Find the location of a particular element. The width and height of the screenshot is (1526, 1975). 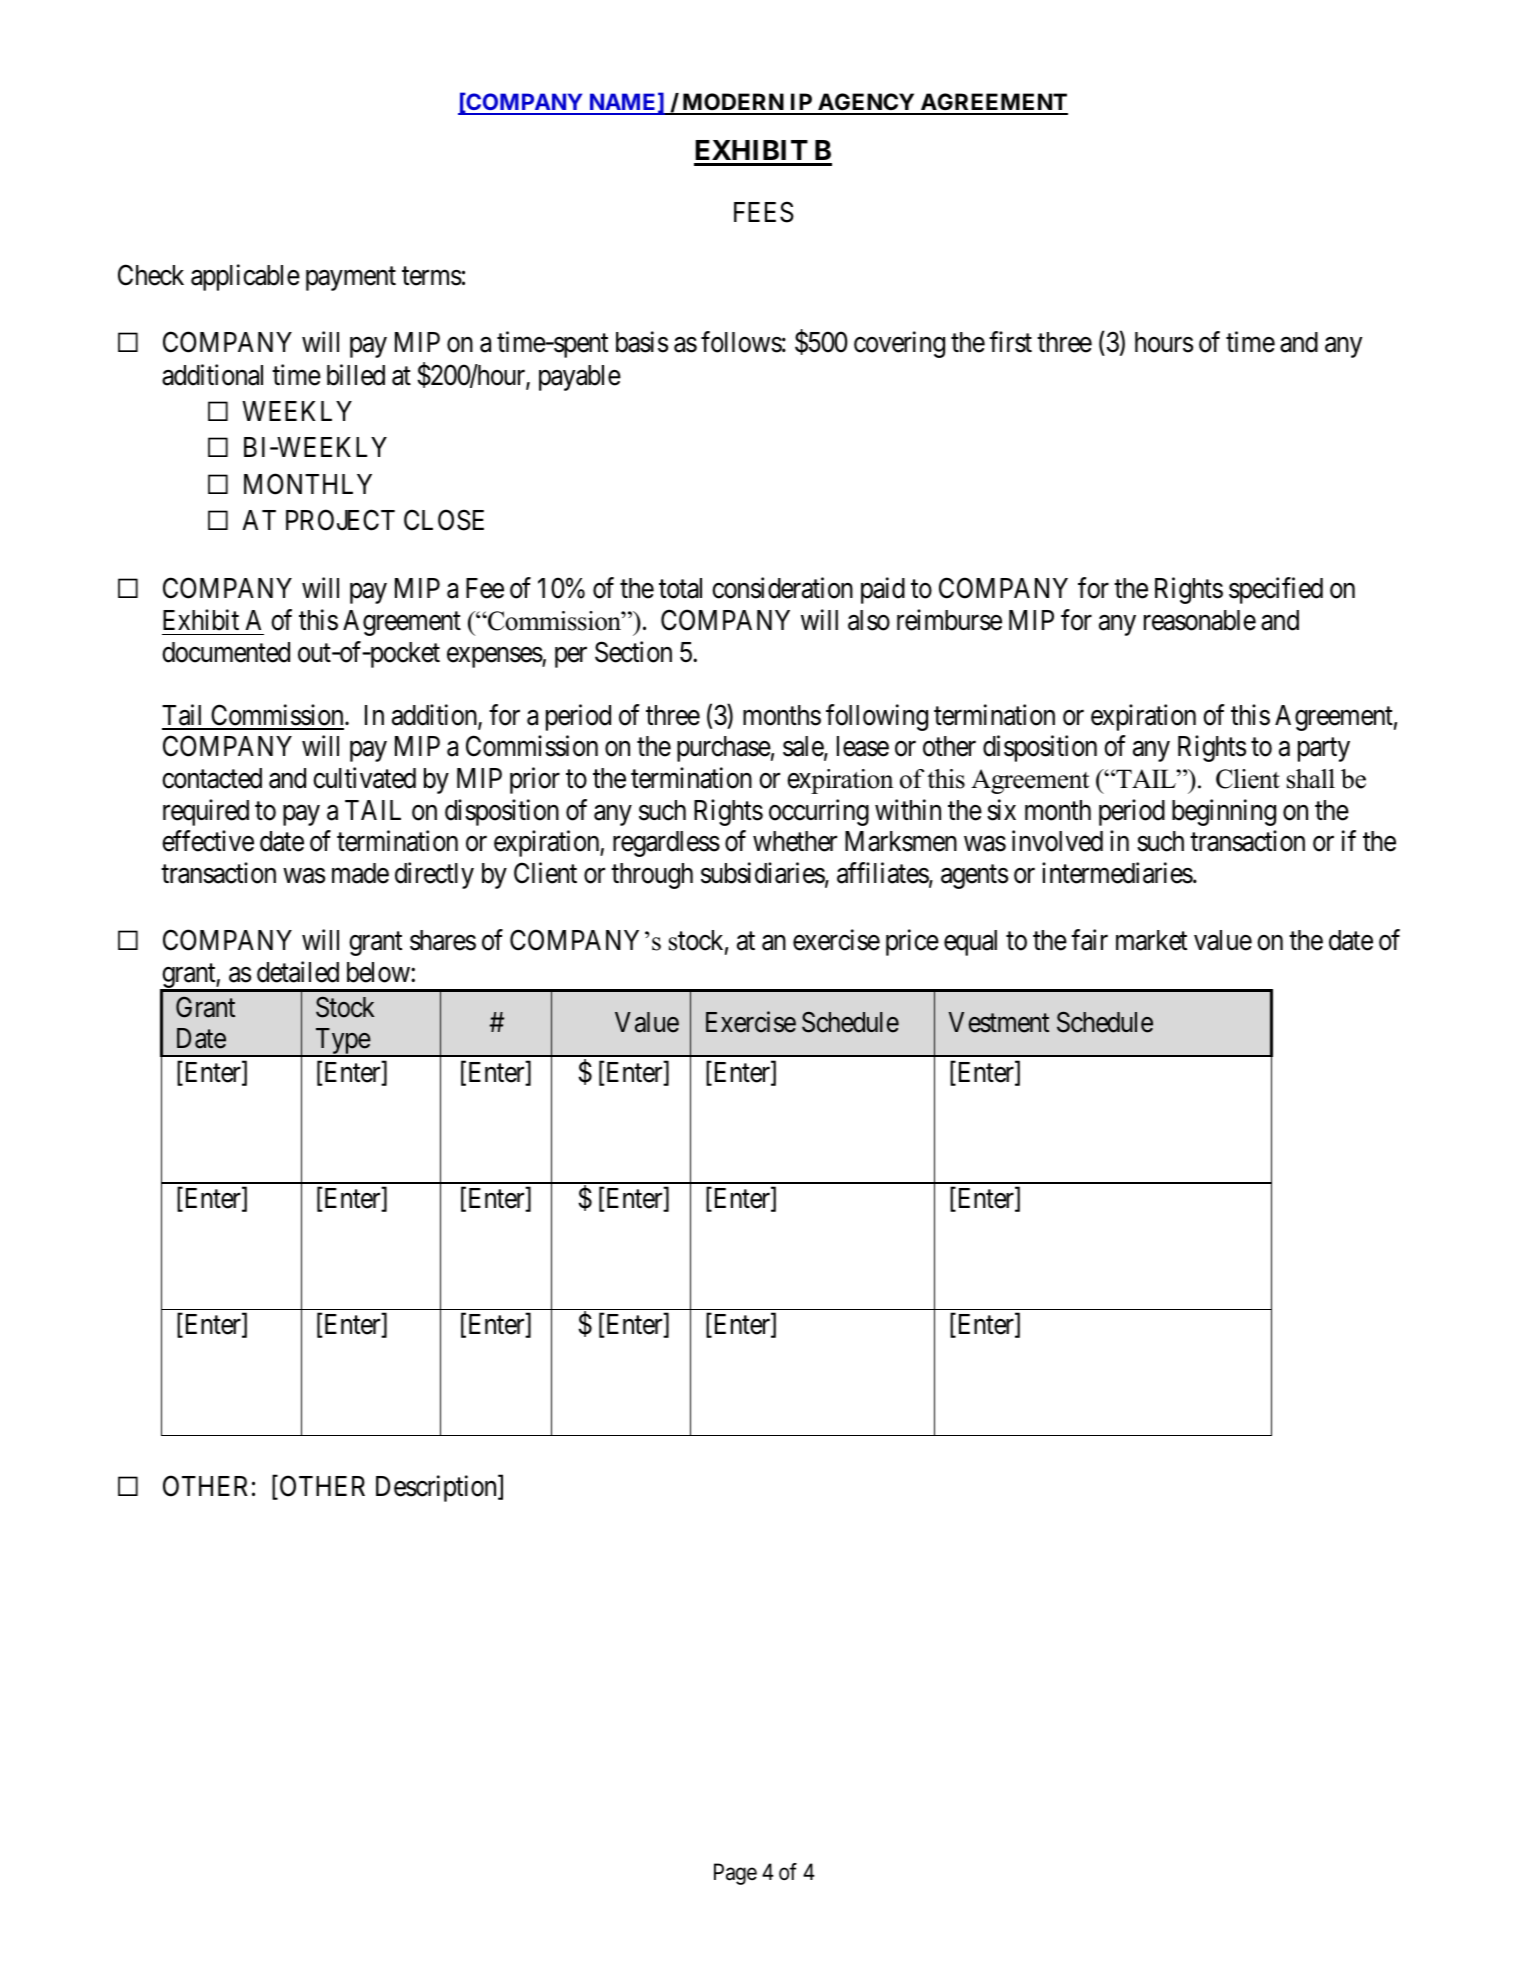

whether is located at coordinates (795, 841).
